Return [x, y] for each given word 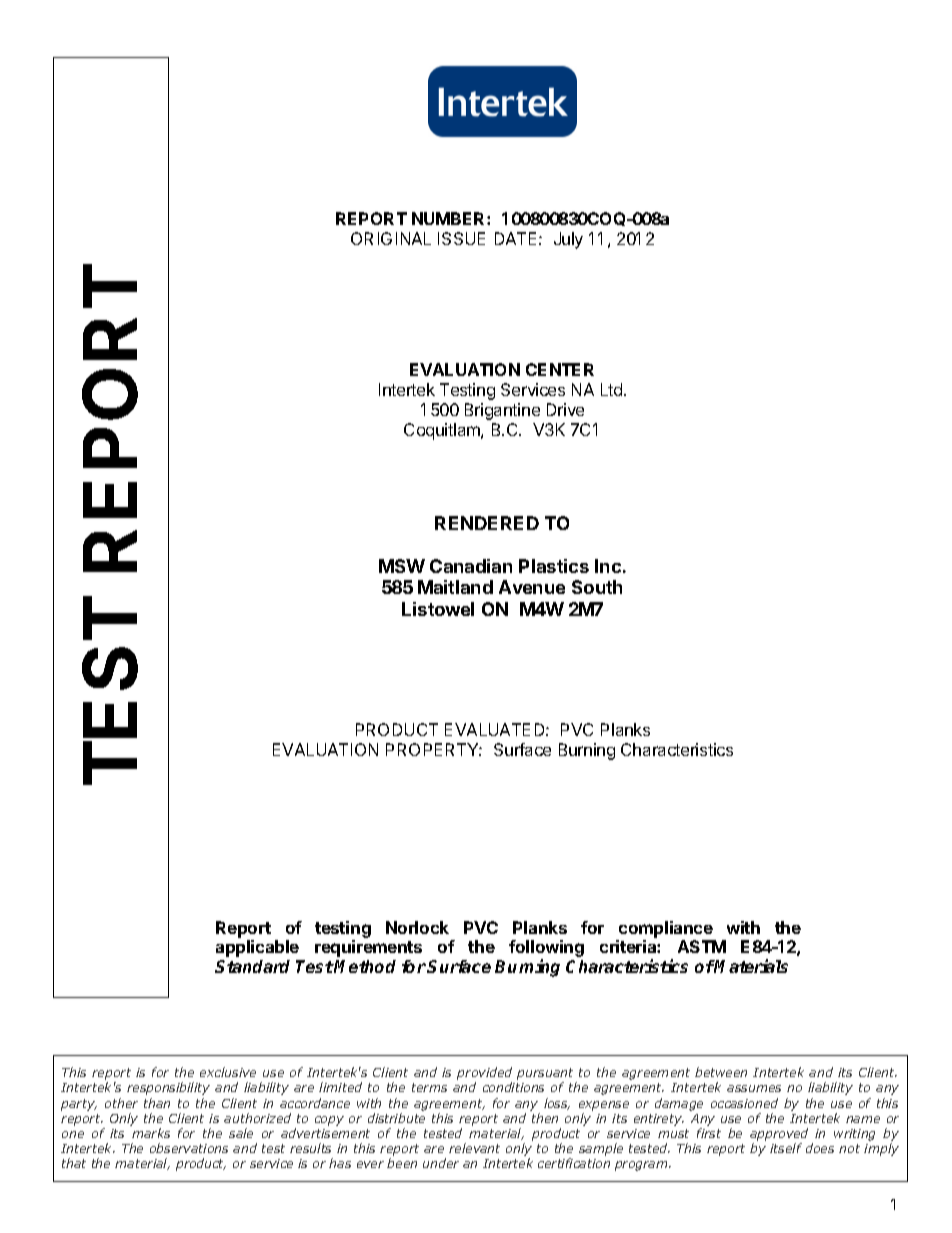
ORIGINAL [391, 238]
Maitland [455, 587]
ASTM [702, 946]
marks [151, 1133]
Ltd [613, 389]
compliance [666, 929]
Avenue [532, 587]
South [597, 587]
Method [364, 966]
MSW [402, 566]
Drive [565, 409]
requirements [368, 948]
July [568, 240]
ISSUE [461, 238]
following [546, 950]
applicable [257, 948]
